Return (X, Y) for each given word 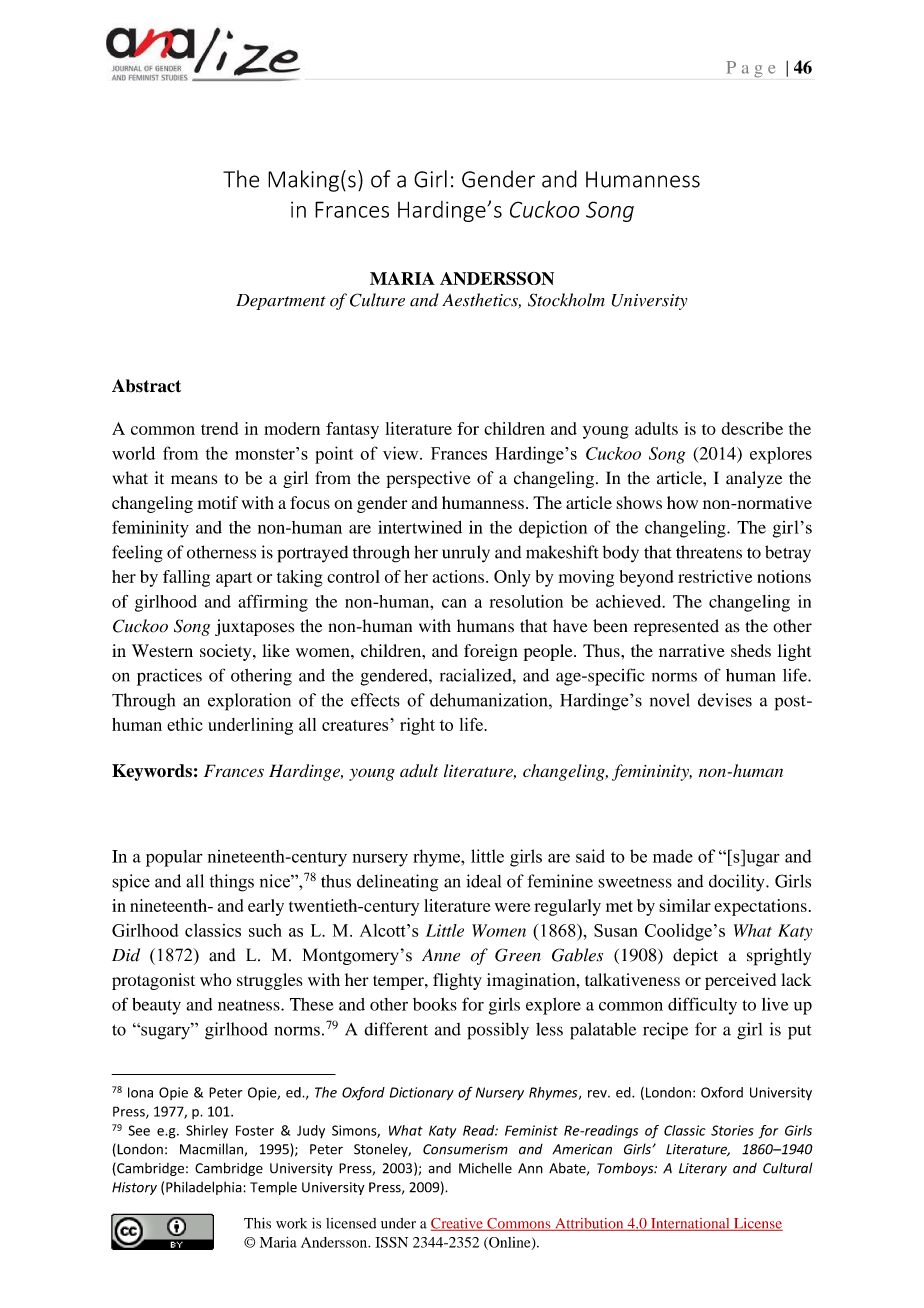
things (232, 883)
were (513, 907)
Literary (703, 1169)
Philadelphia (205, 1188)
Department (281, 302)
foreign (491, 652)
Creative (458, 1224)
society (227, 652)
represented (676, 627)
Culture (377, 300)
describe (752, 428)
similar (685, 905)
